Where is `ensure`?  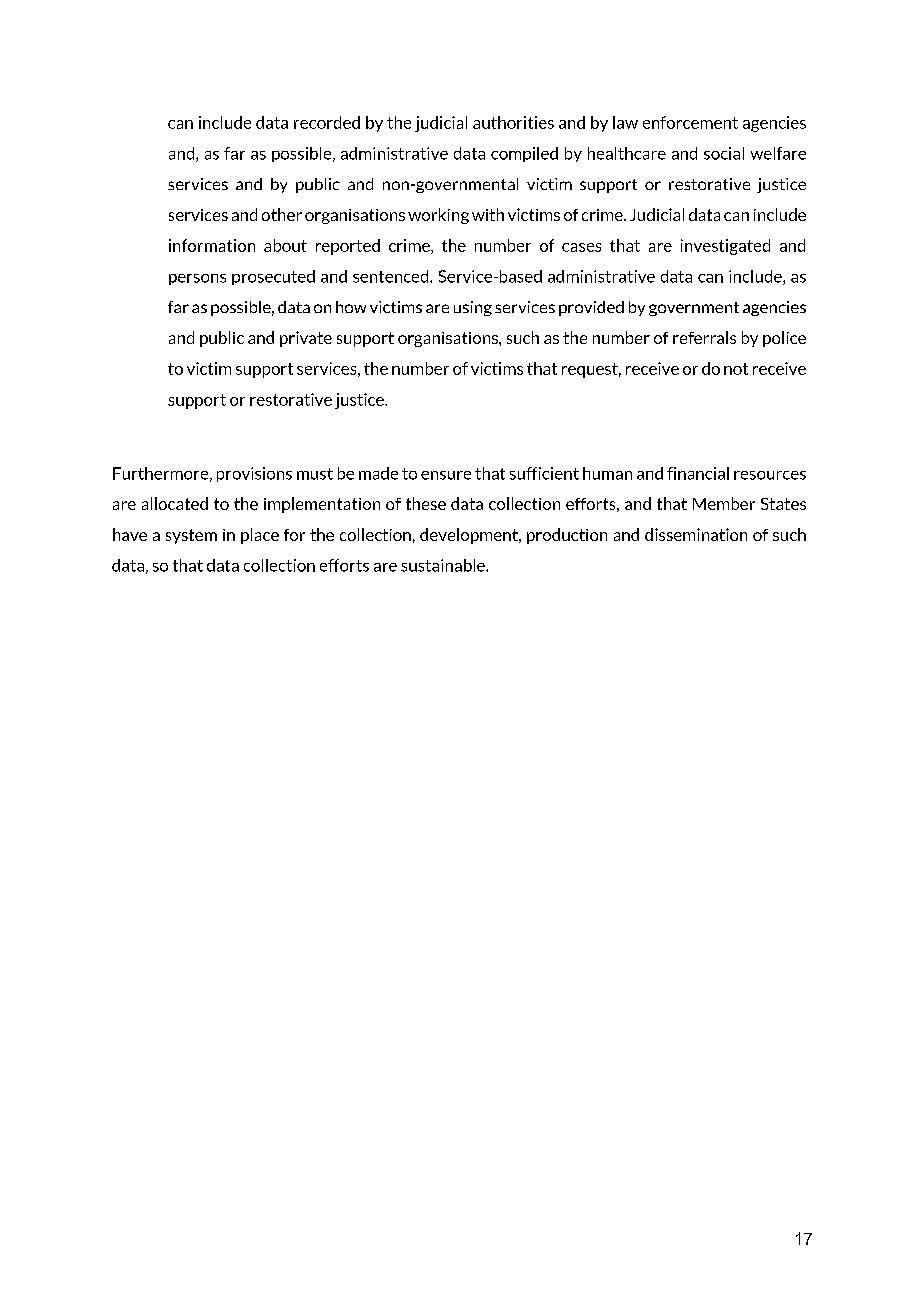
ensure is located at coordinates (446, 475).
